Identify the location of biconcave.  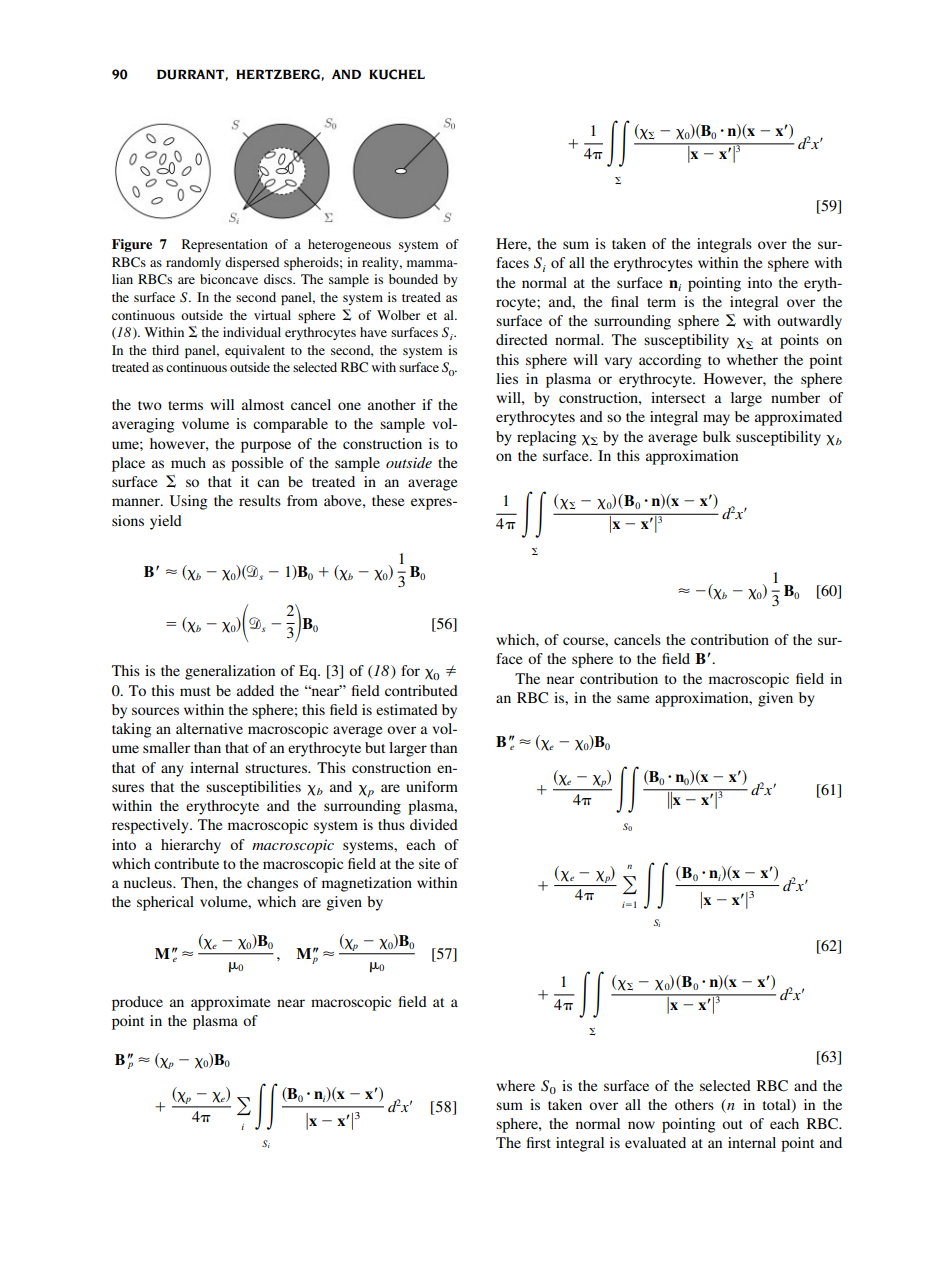
(229, 279).
